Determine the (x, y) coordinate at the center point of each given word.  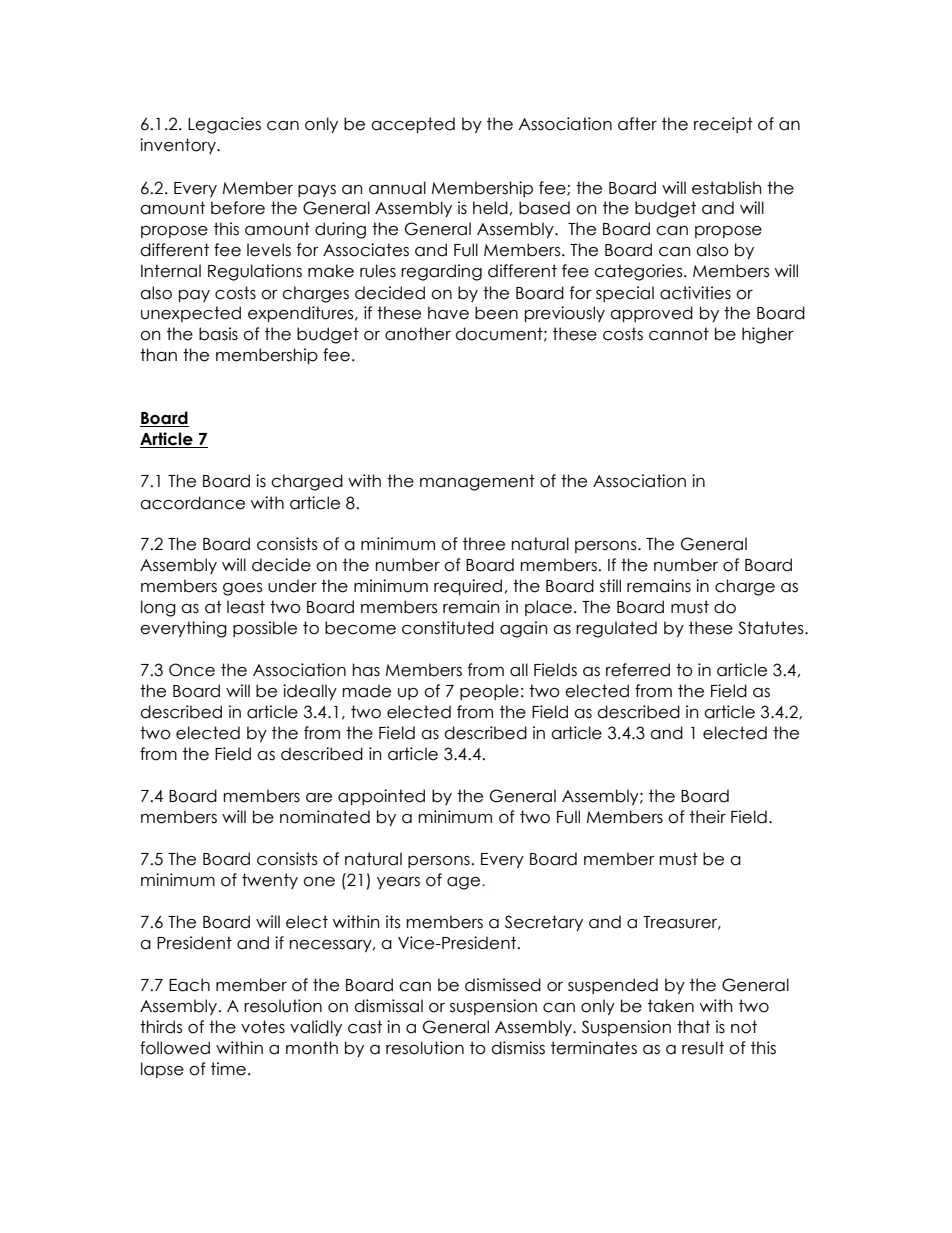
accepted (413, 125)
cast (365, 1027)
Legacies (224, 125)
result (703, 1048)
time (228, 1069)
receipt (723, 125)
